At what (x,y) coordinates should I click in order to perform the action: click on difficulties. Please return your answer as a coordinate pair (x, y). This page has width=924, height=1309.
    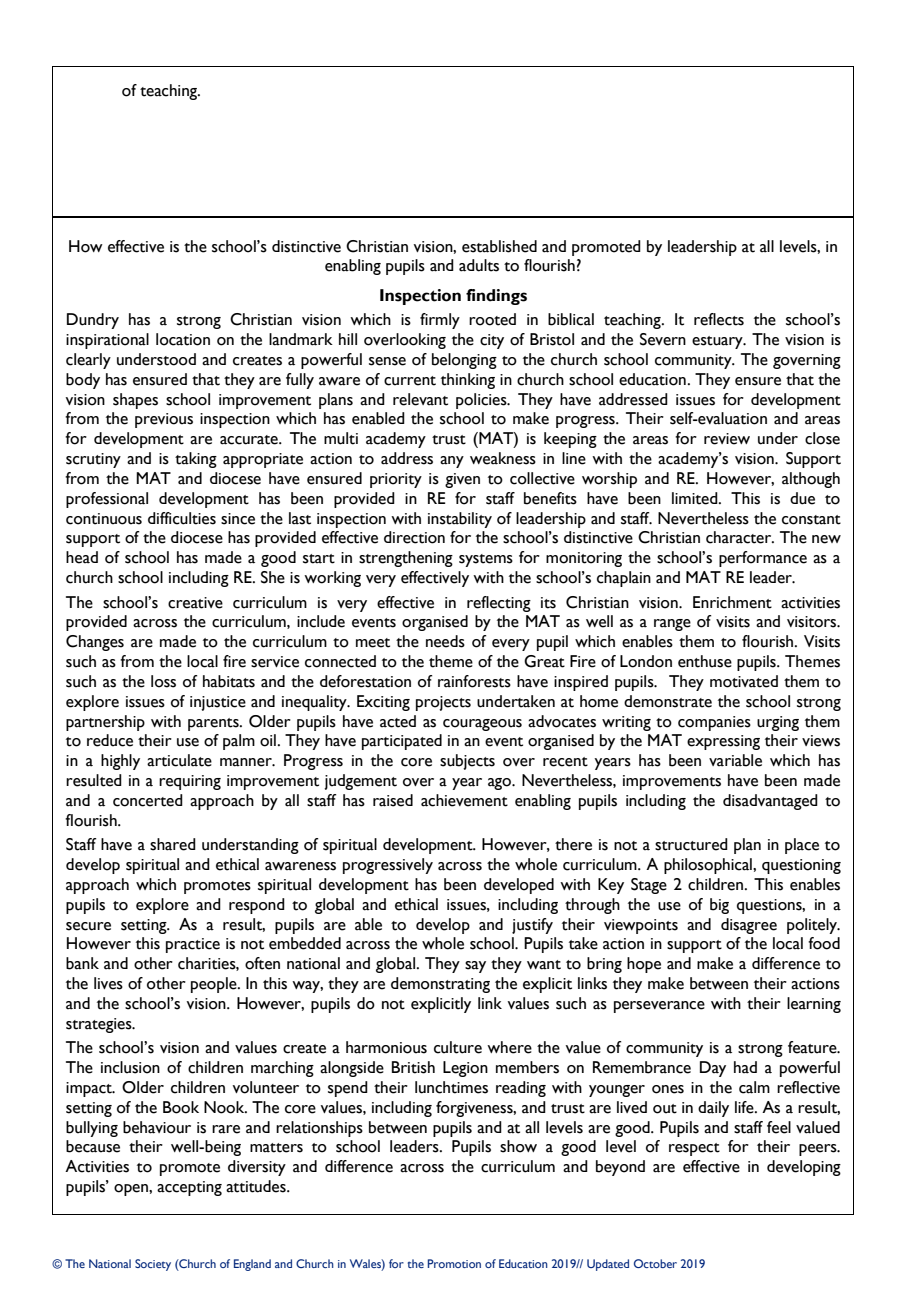
    Looking at the image, I should click on (182, 518).
